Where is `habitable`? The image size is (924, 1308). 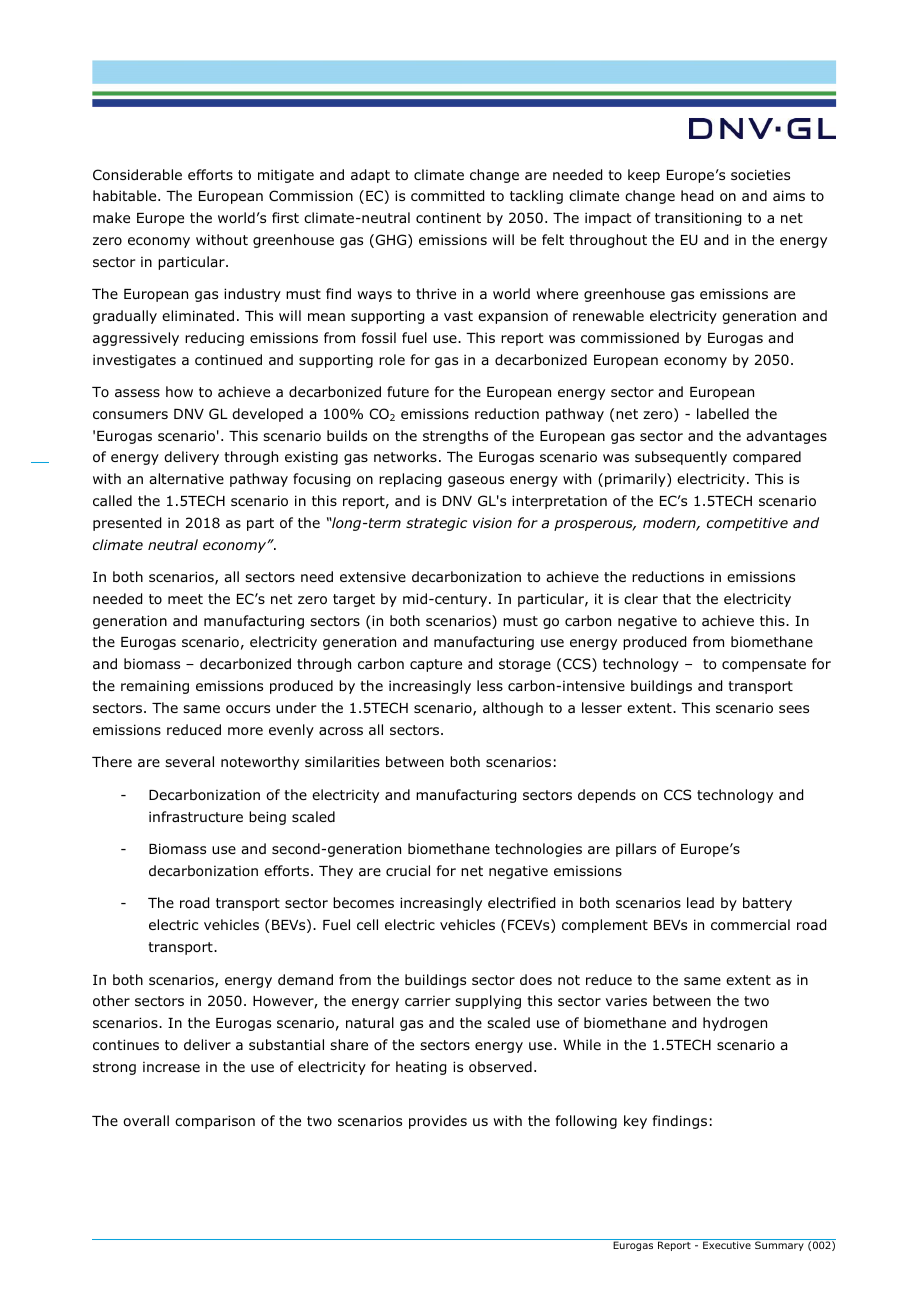
habitable is located at coordinates (126, 195).
